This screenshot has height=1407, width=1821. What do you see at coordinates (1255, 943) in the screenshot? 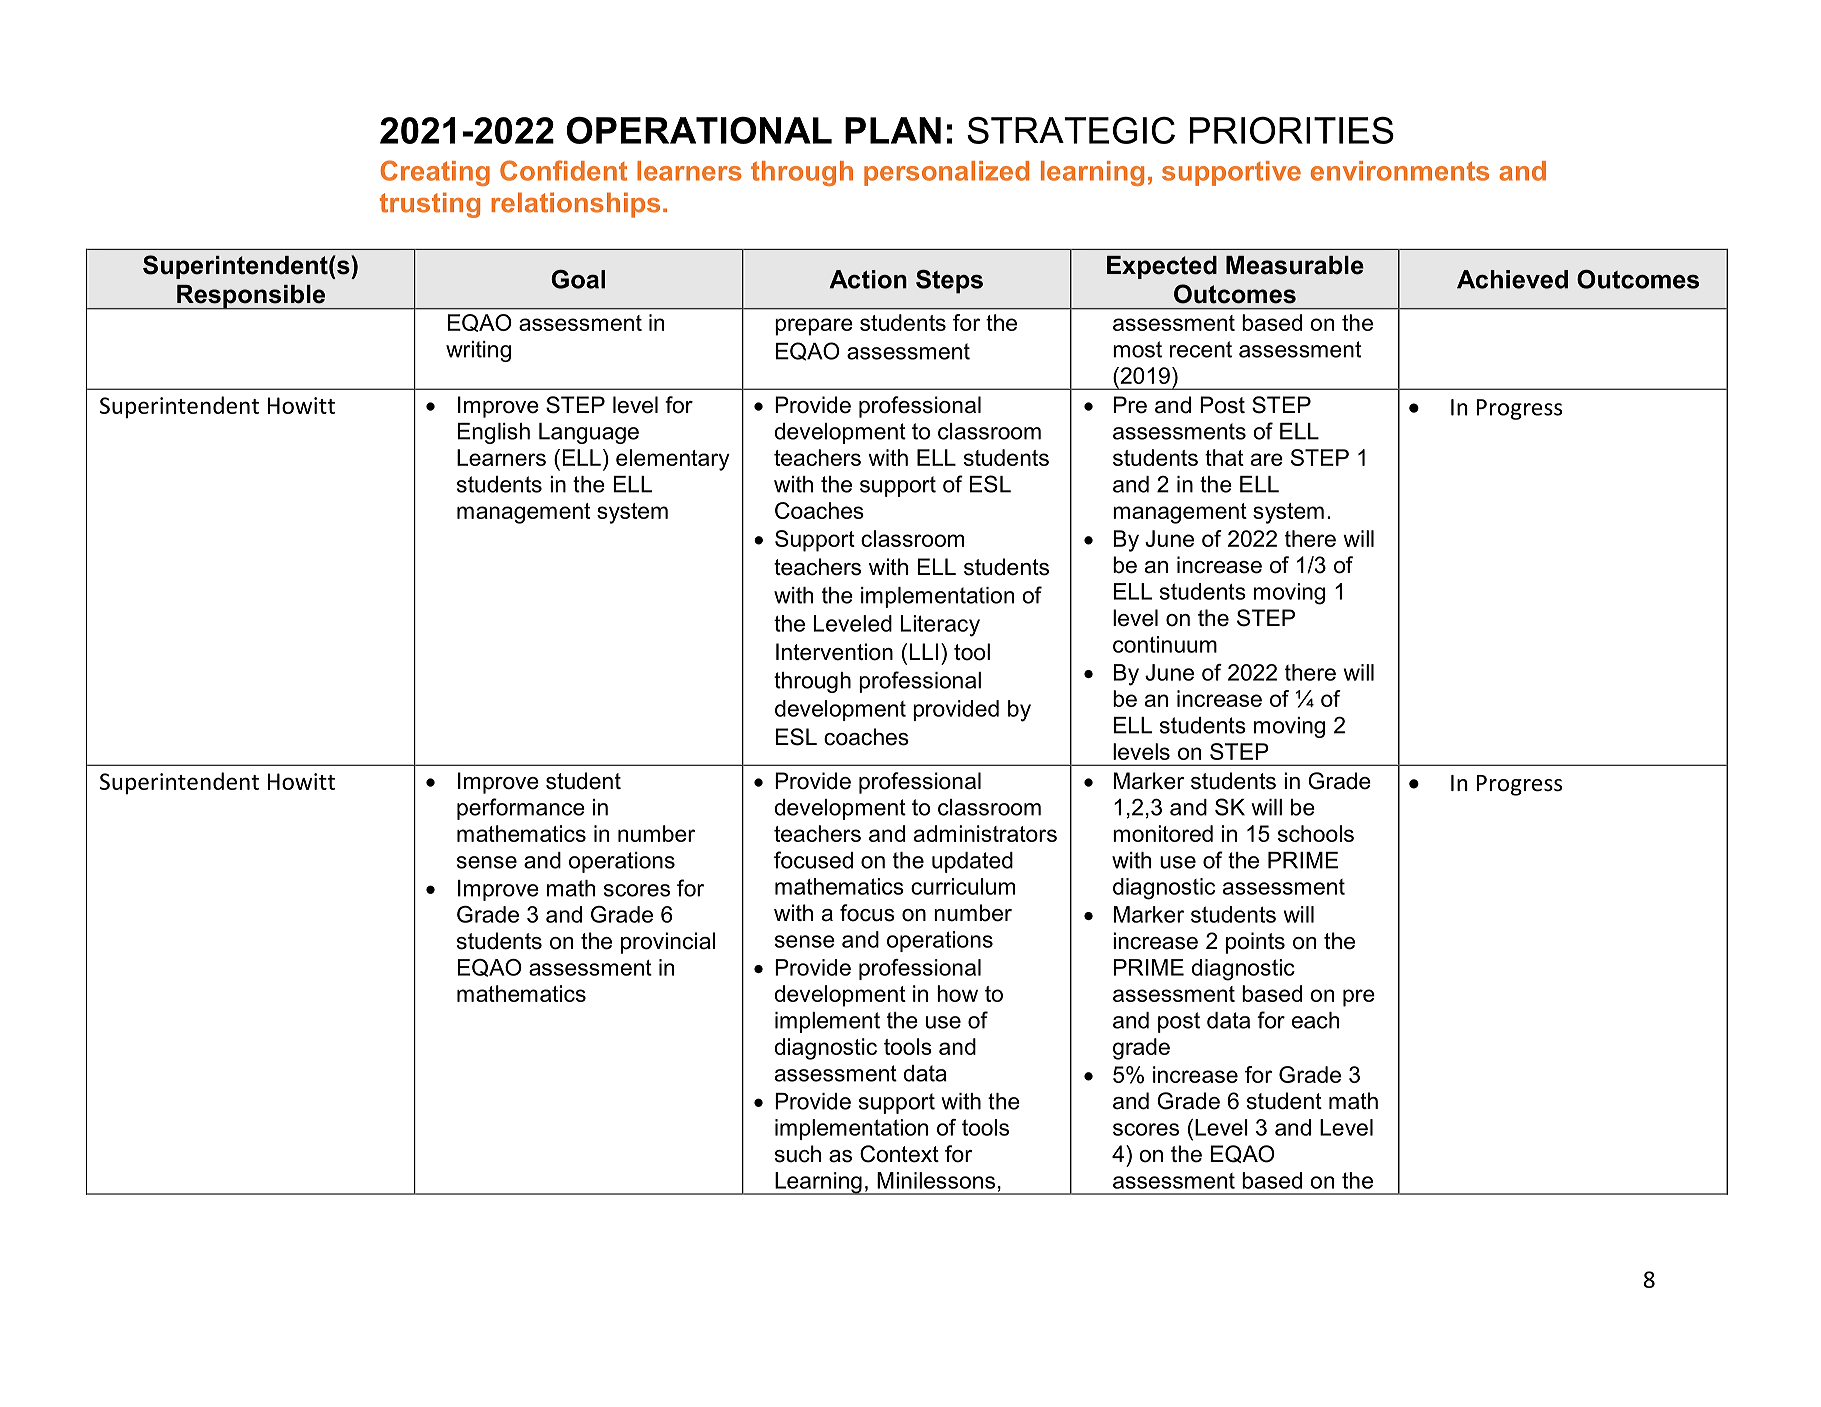
I see `points` at bounding box center [1255, 943].
